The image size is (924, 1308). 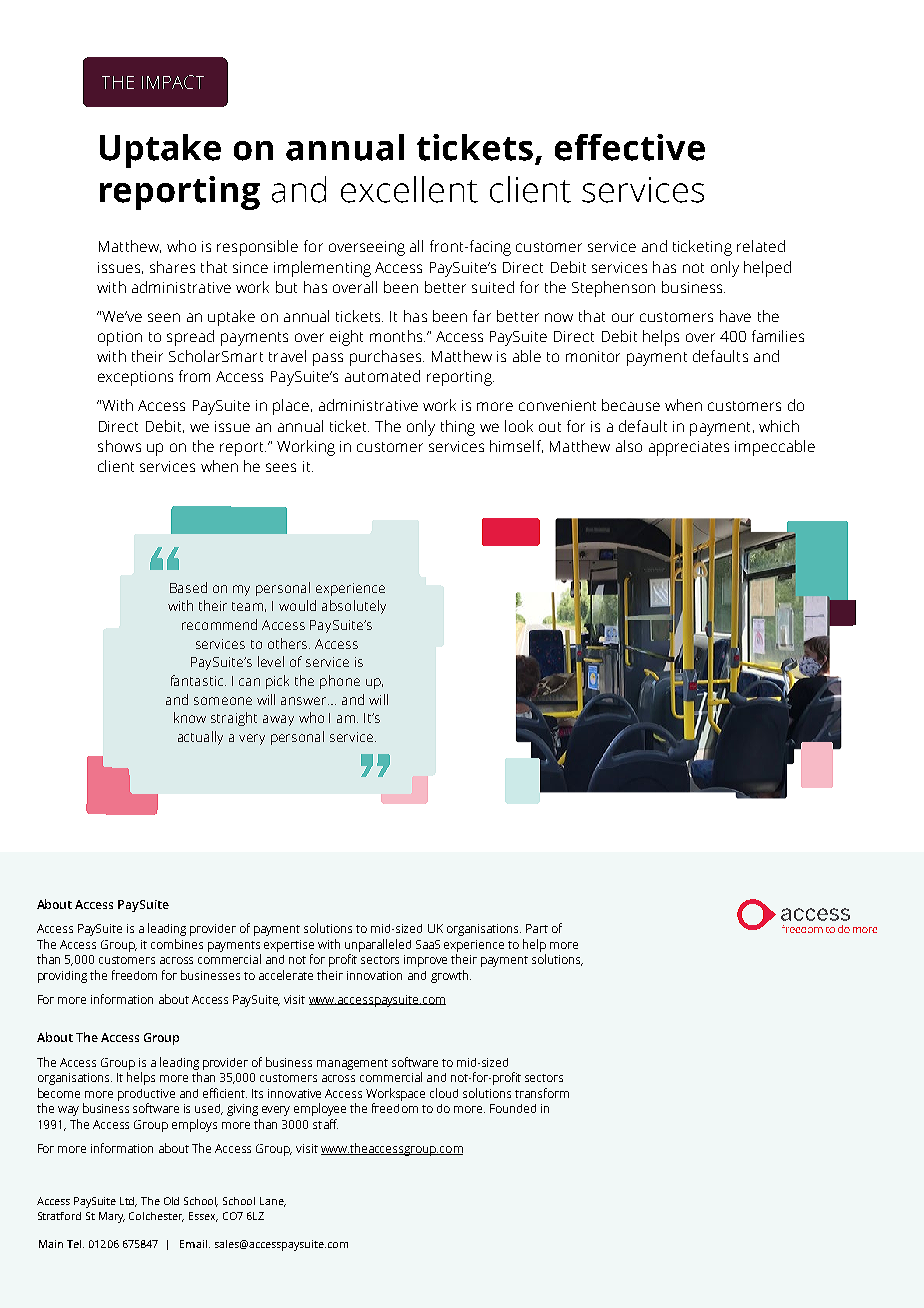 I want to click on fantastic, so click(x=198, y=680).
